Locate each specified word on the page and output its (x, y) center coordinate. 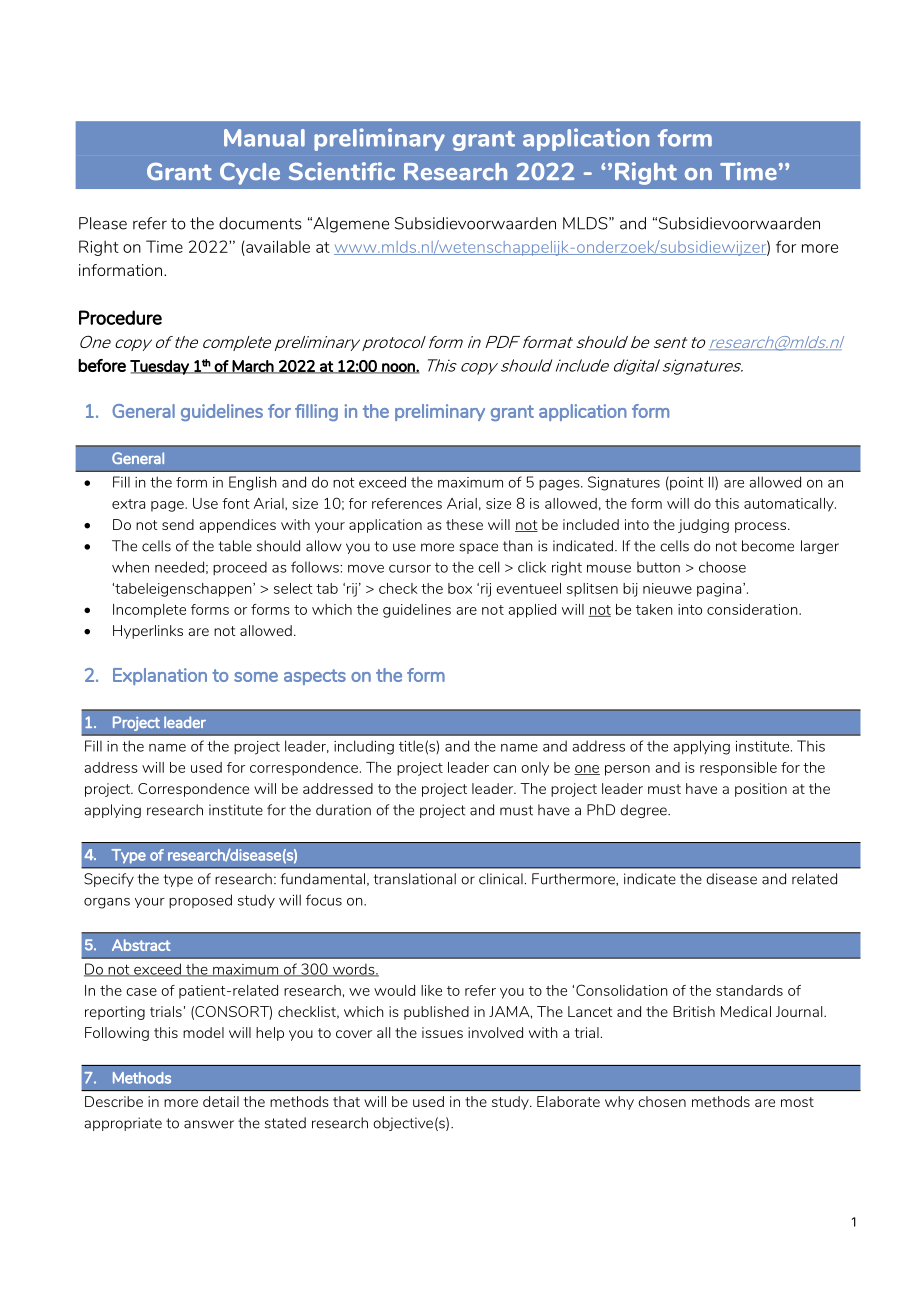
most (797, 1102)
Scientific (342, 171)
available (277, 246)
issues (442, 1032)
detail (221, 1101)
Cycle (250, 174)
